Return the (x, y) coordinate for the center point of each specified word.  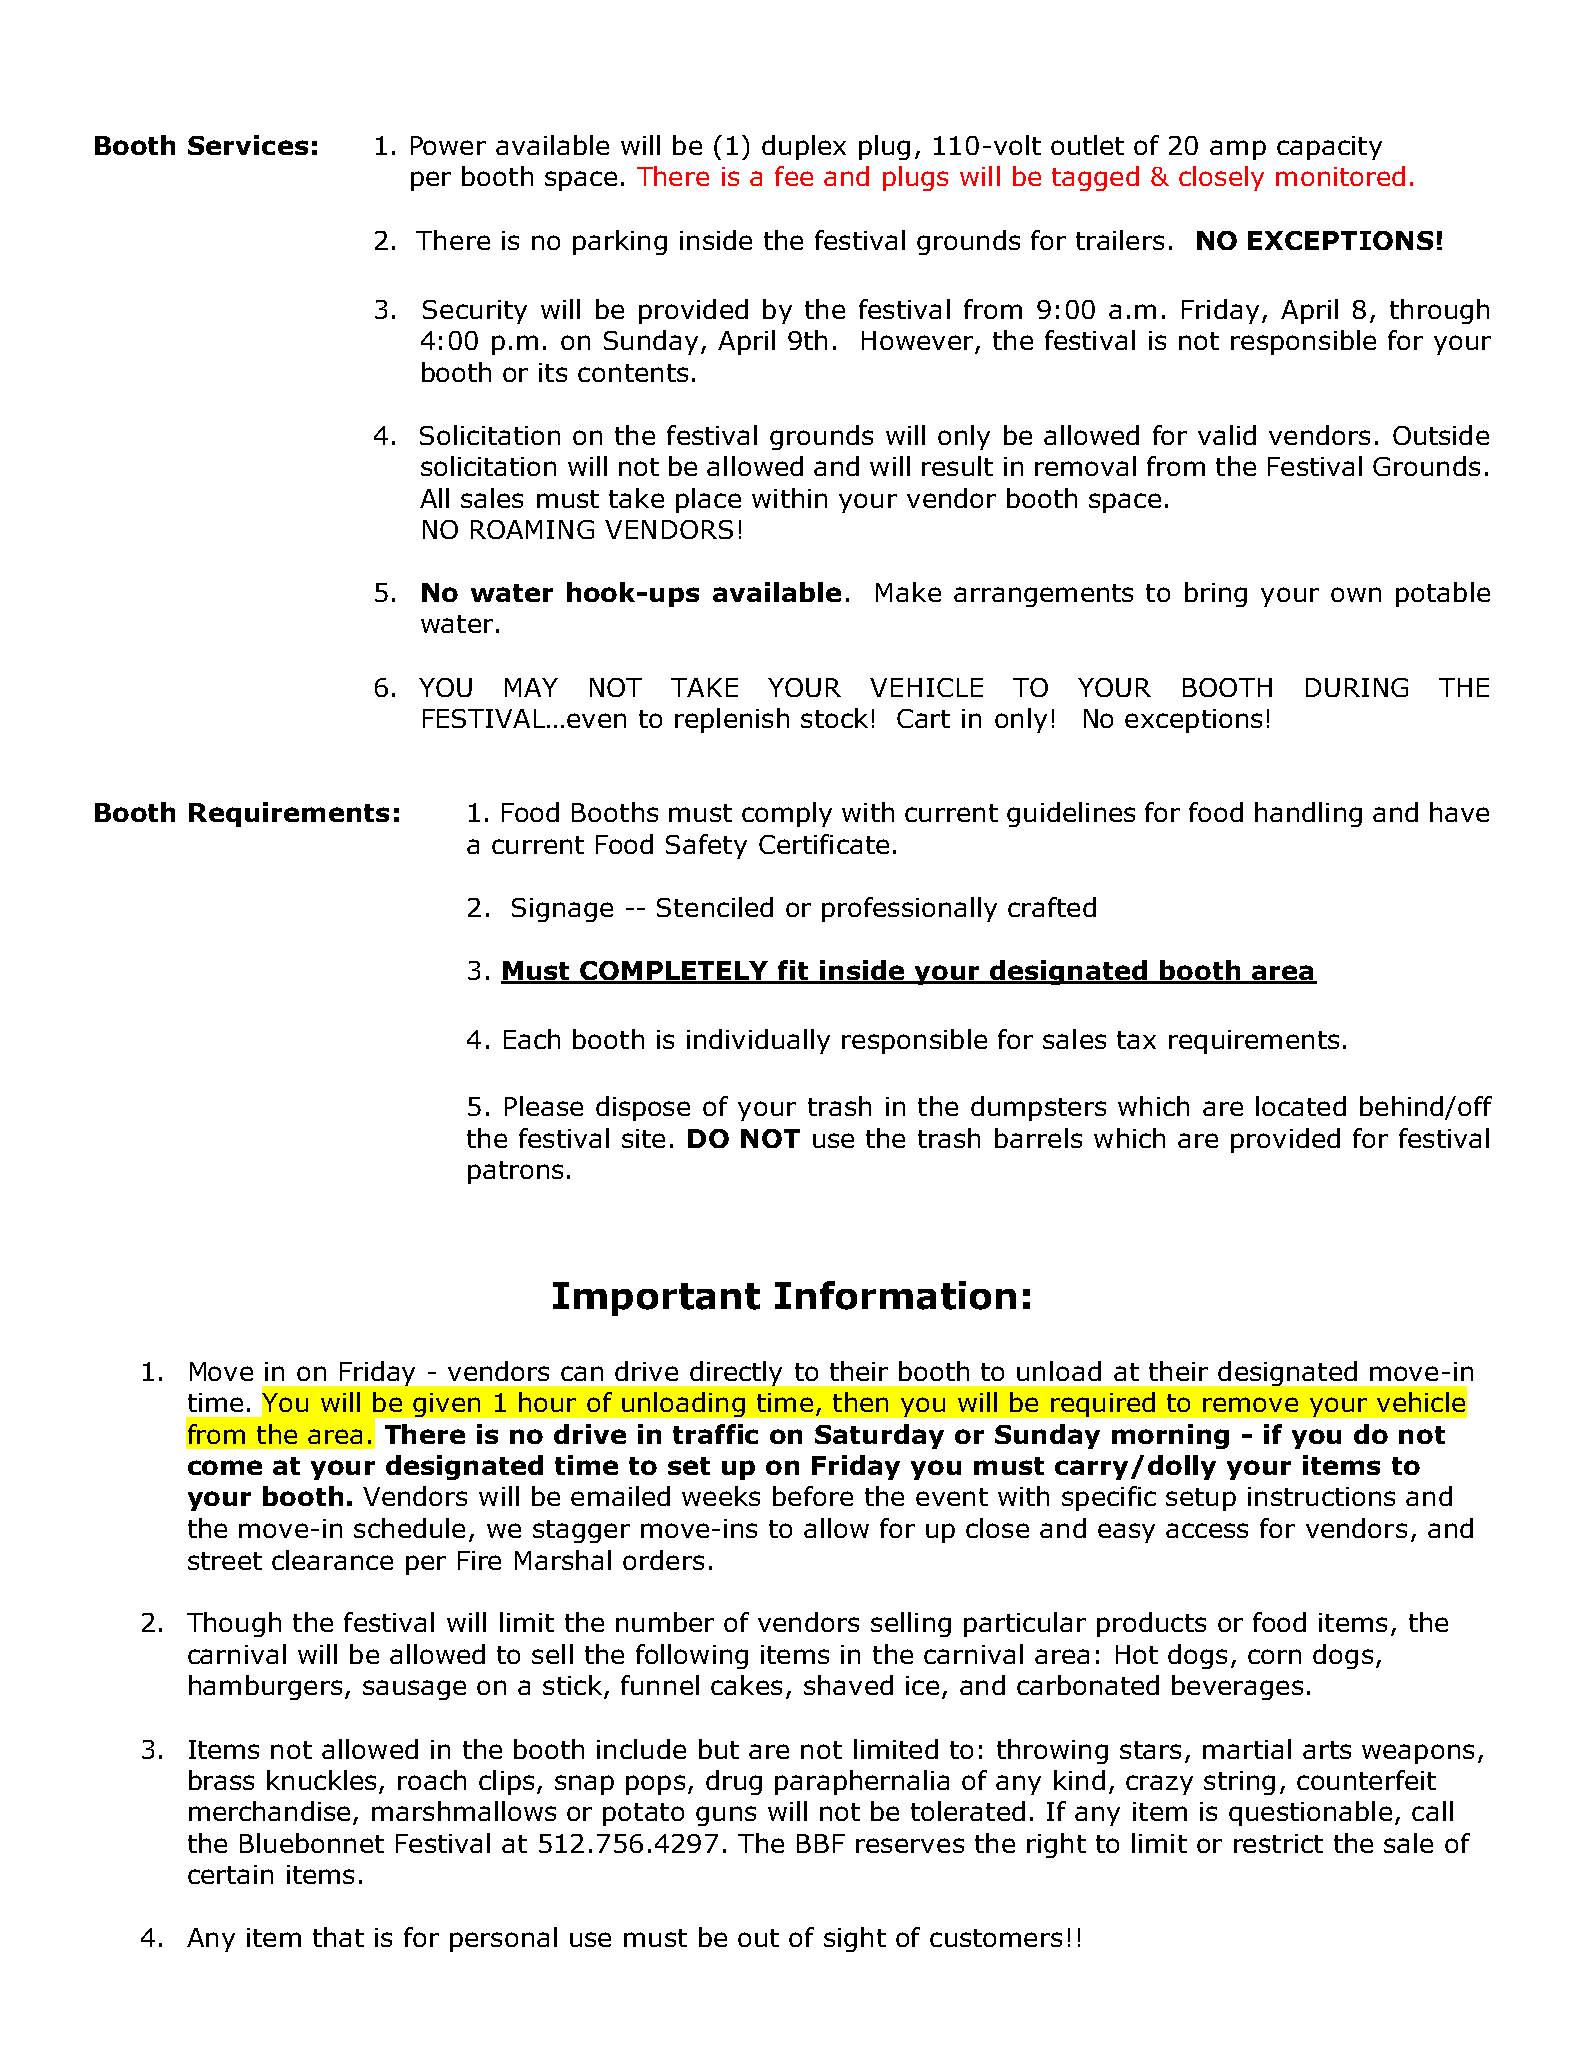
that (338, 1937)
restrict (1278, 1843)
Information (895, 1295)
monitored (1340, 176)
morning (1170, 1436)
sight (855, 1939)
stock (834, 718)
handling (1308, 814)
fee (794, 176)
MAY (531, 687)
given (446, 1405)
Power (448, 145)
